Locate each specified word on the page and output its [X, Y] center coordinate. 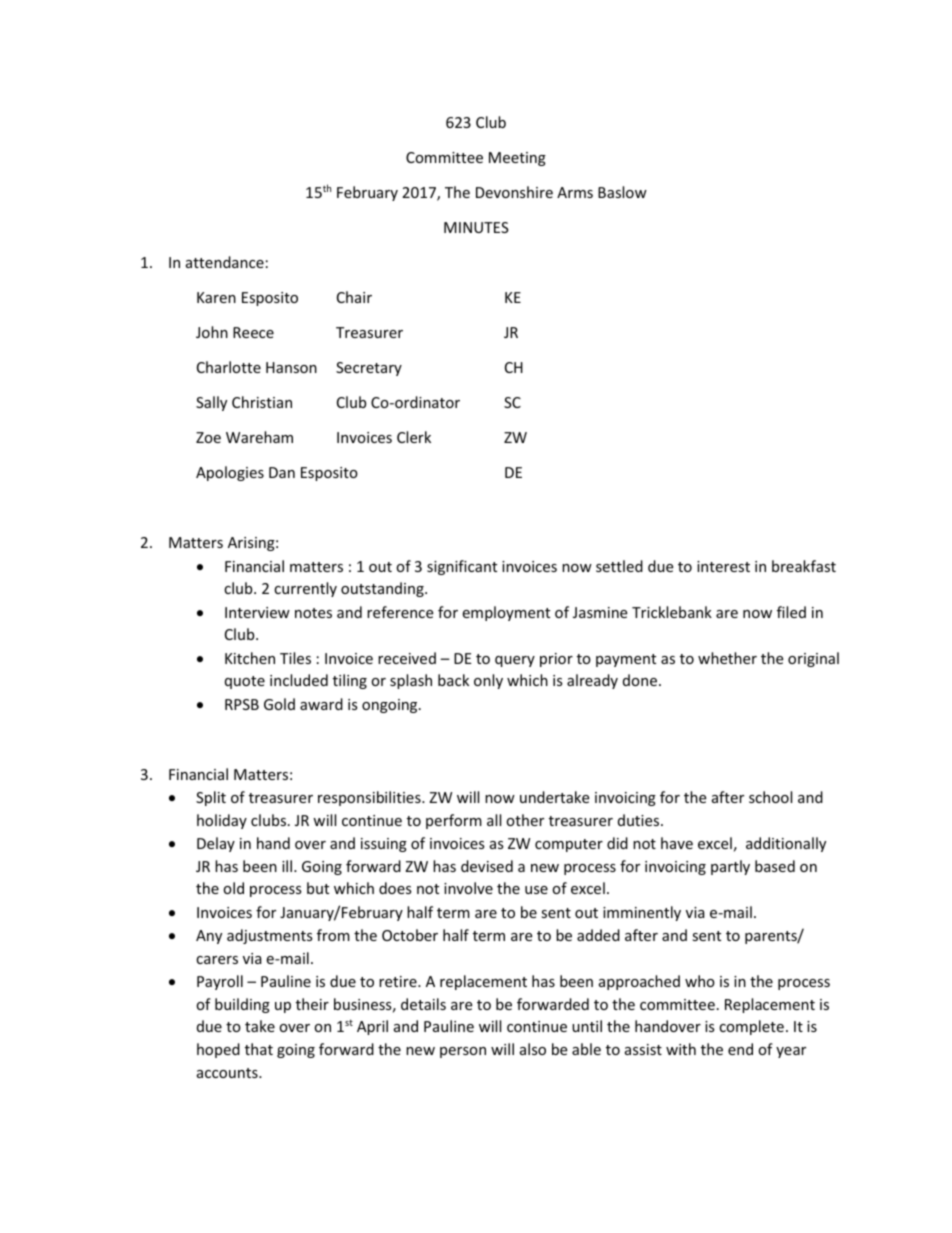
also [533, 1049]
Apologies [230, 473]
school [770, 797]
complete [751, 1027]
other [525, 820]
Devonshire [514, 192]
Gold [279, 704]
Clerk [414, 437]
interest [723, 566]
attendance [225, 262]
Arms [575, 192]
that [259, 1049]
